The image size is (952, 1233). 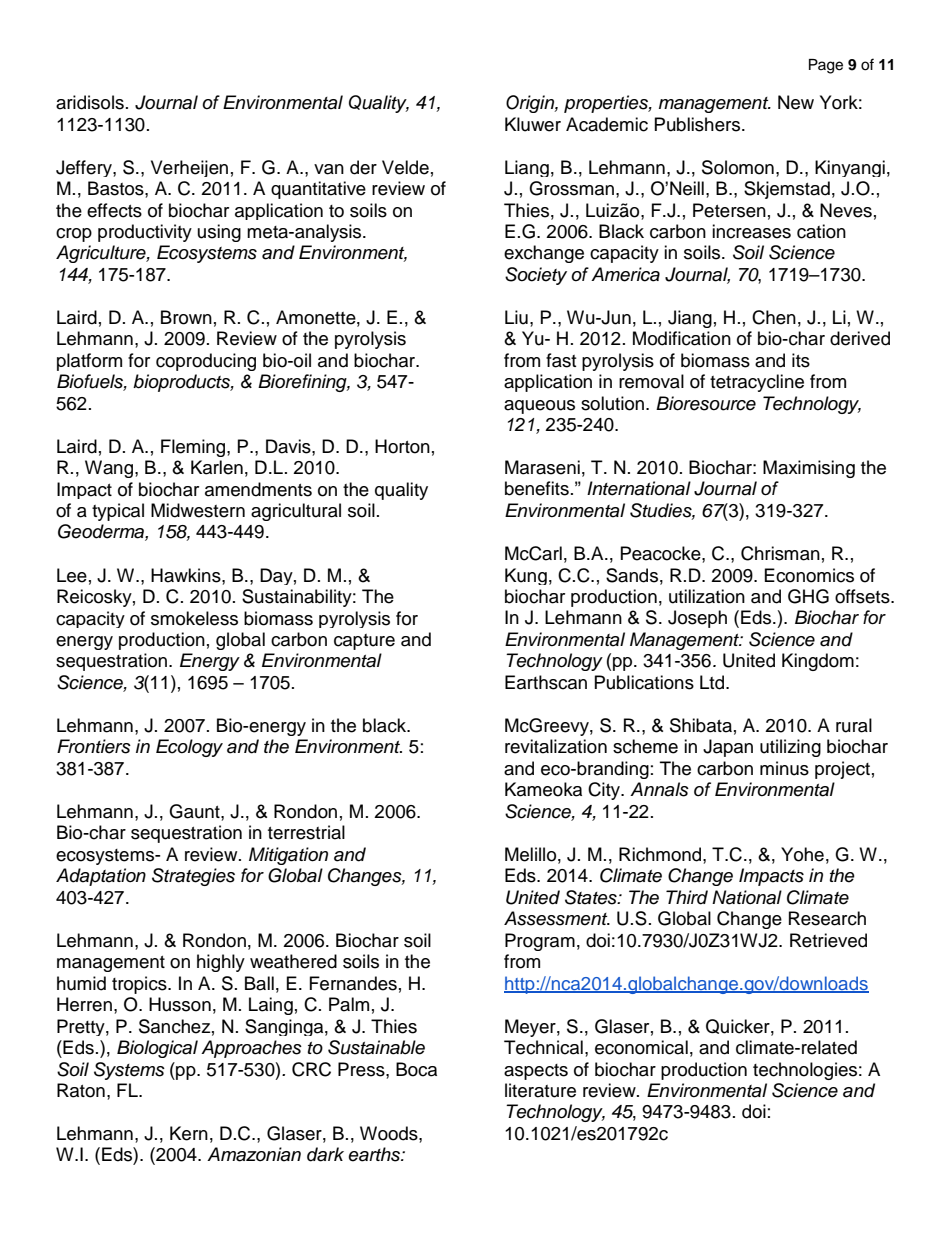 I want to click on New, so click(x=796, y=102).
